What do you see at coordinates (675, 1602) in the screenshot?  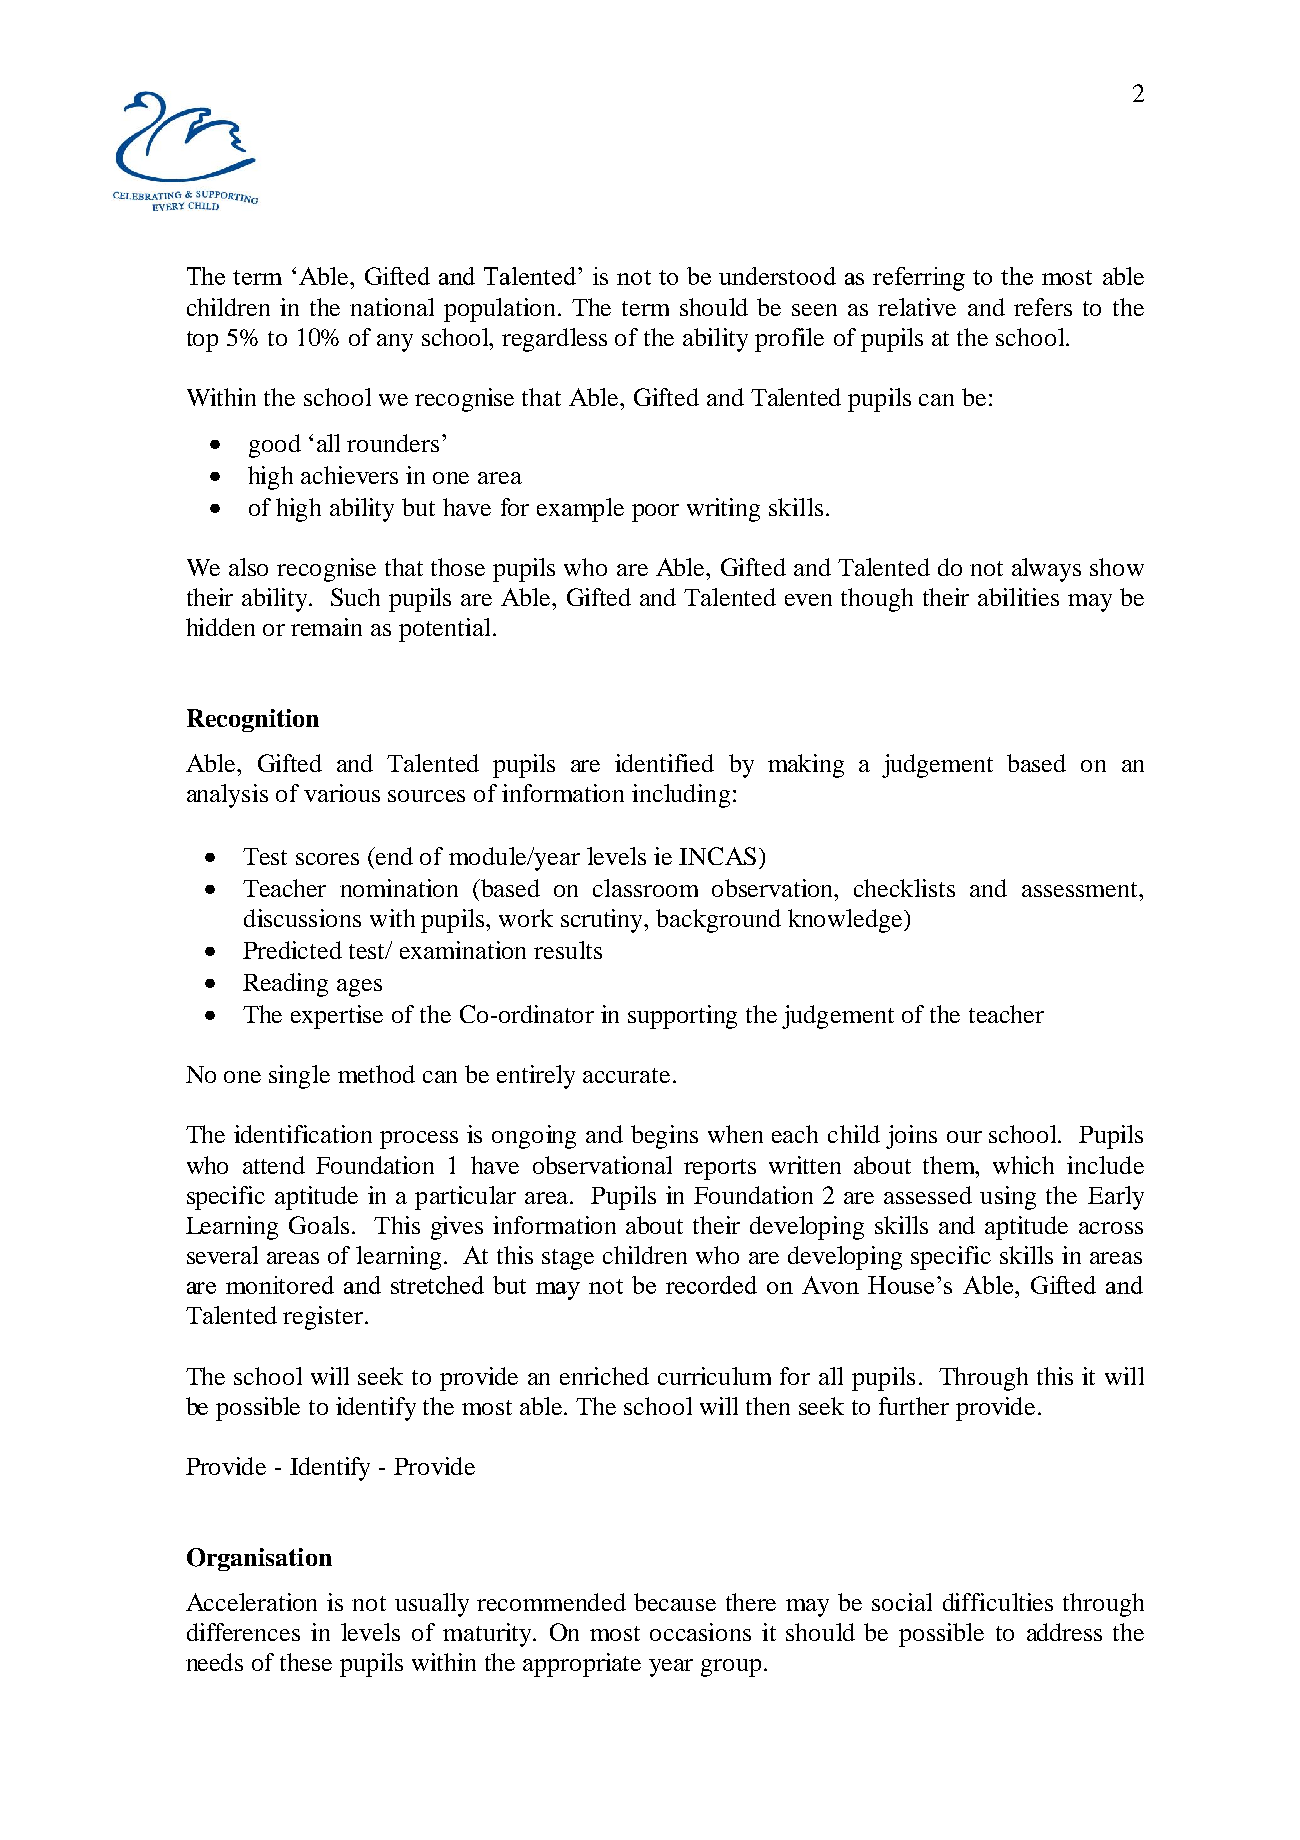 I see `because` at bounding box center [675, 1602].
